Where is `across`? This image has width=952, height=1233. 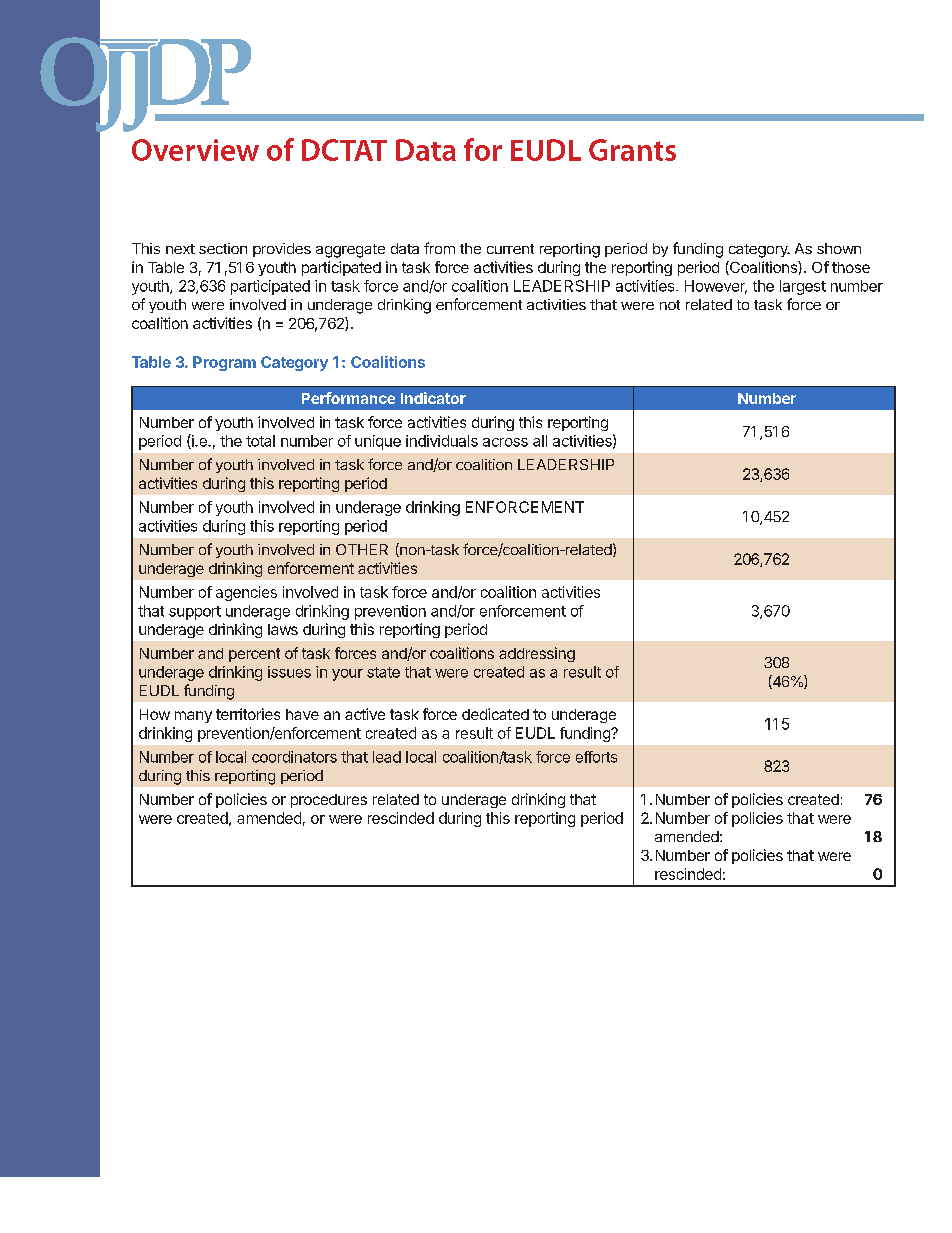
across is located at coordinates (505, 442).
